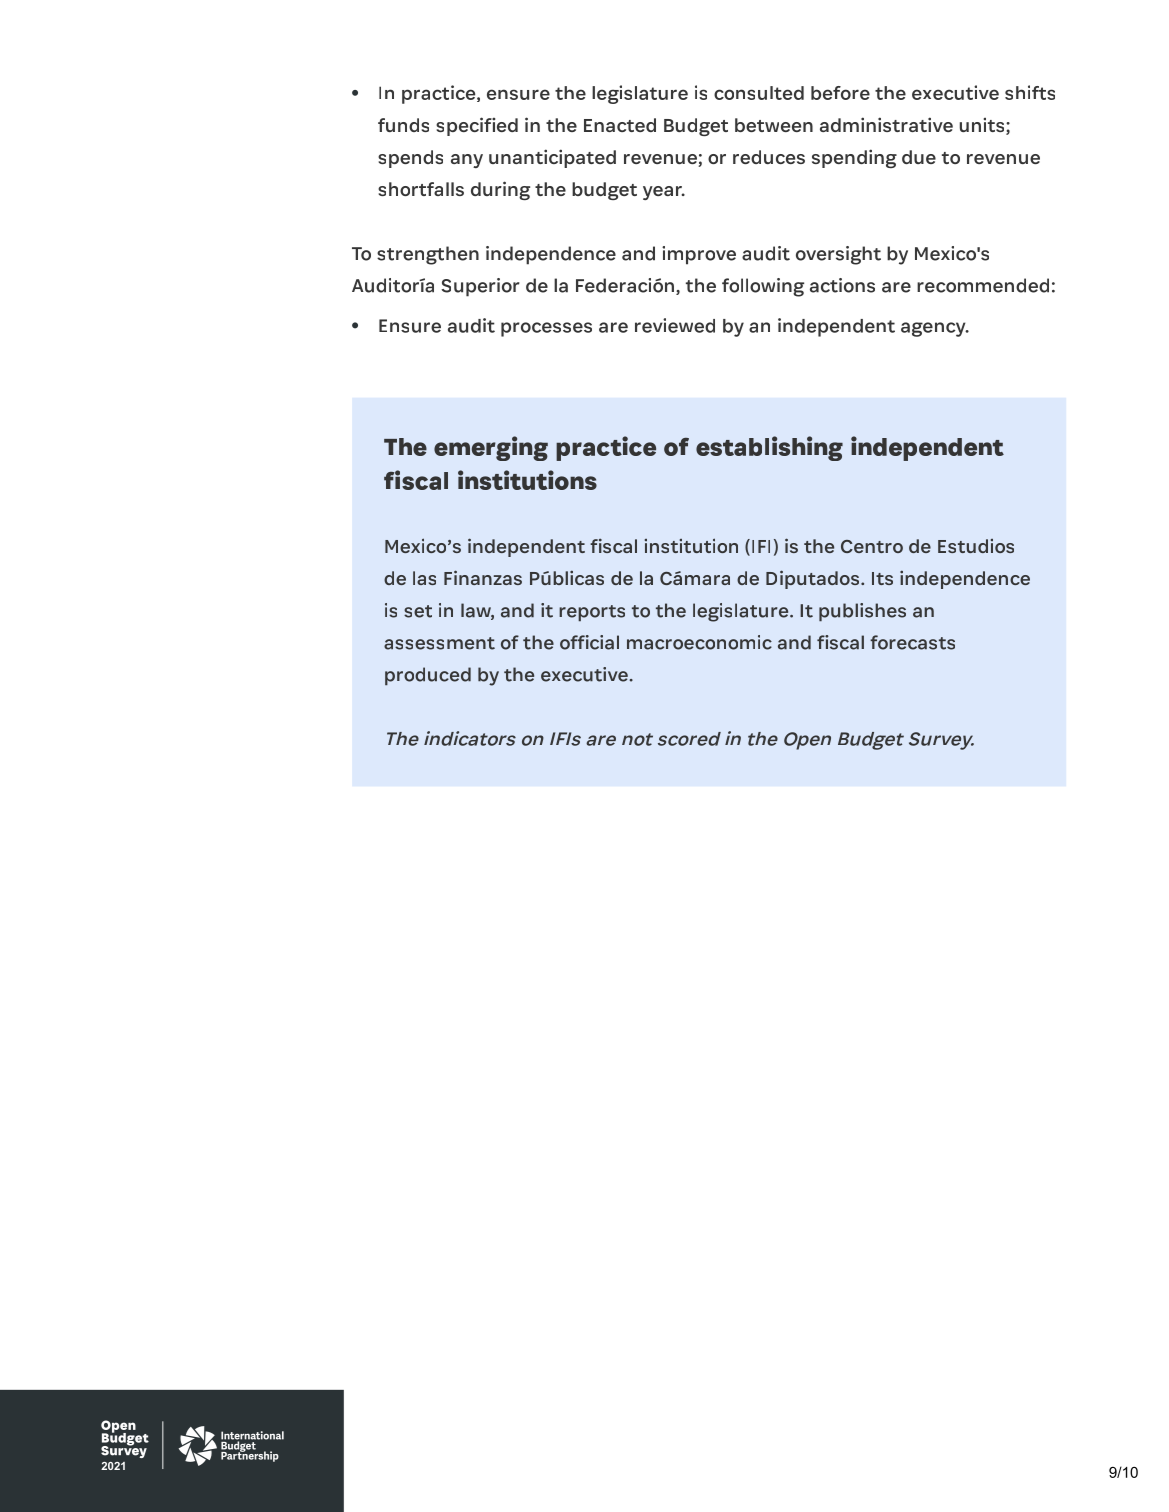  Describe the element at coordinates (912, 642) in the screenshot. I see `forecasts` at that location.
